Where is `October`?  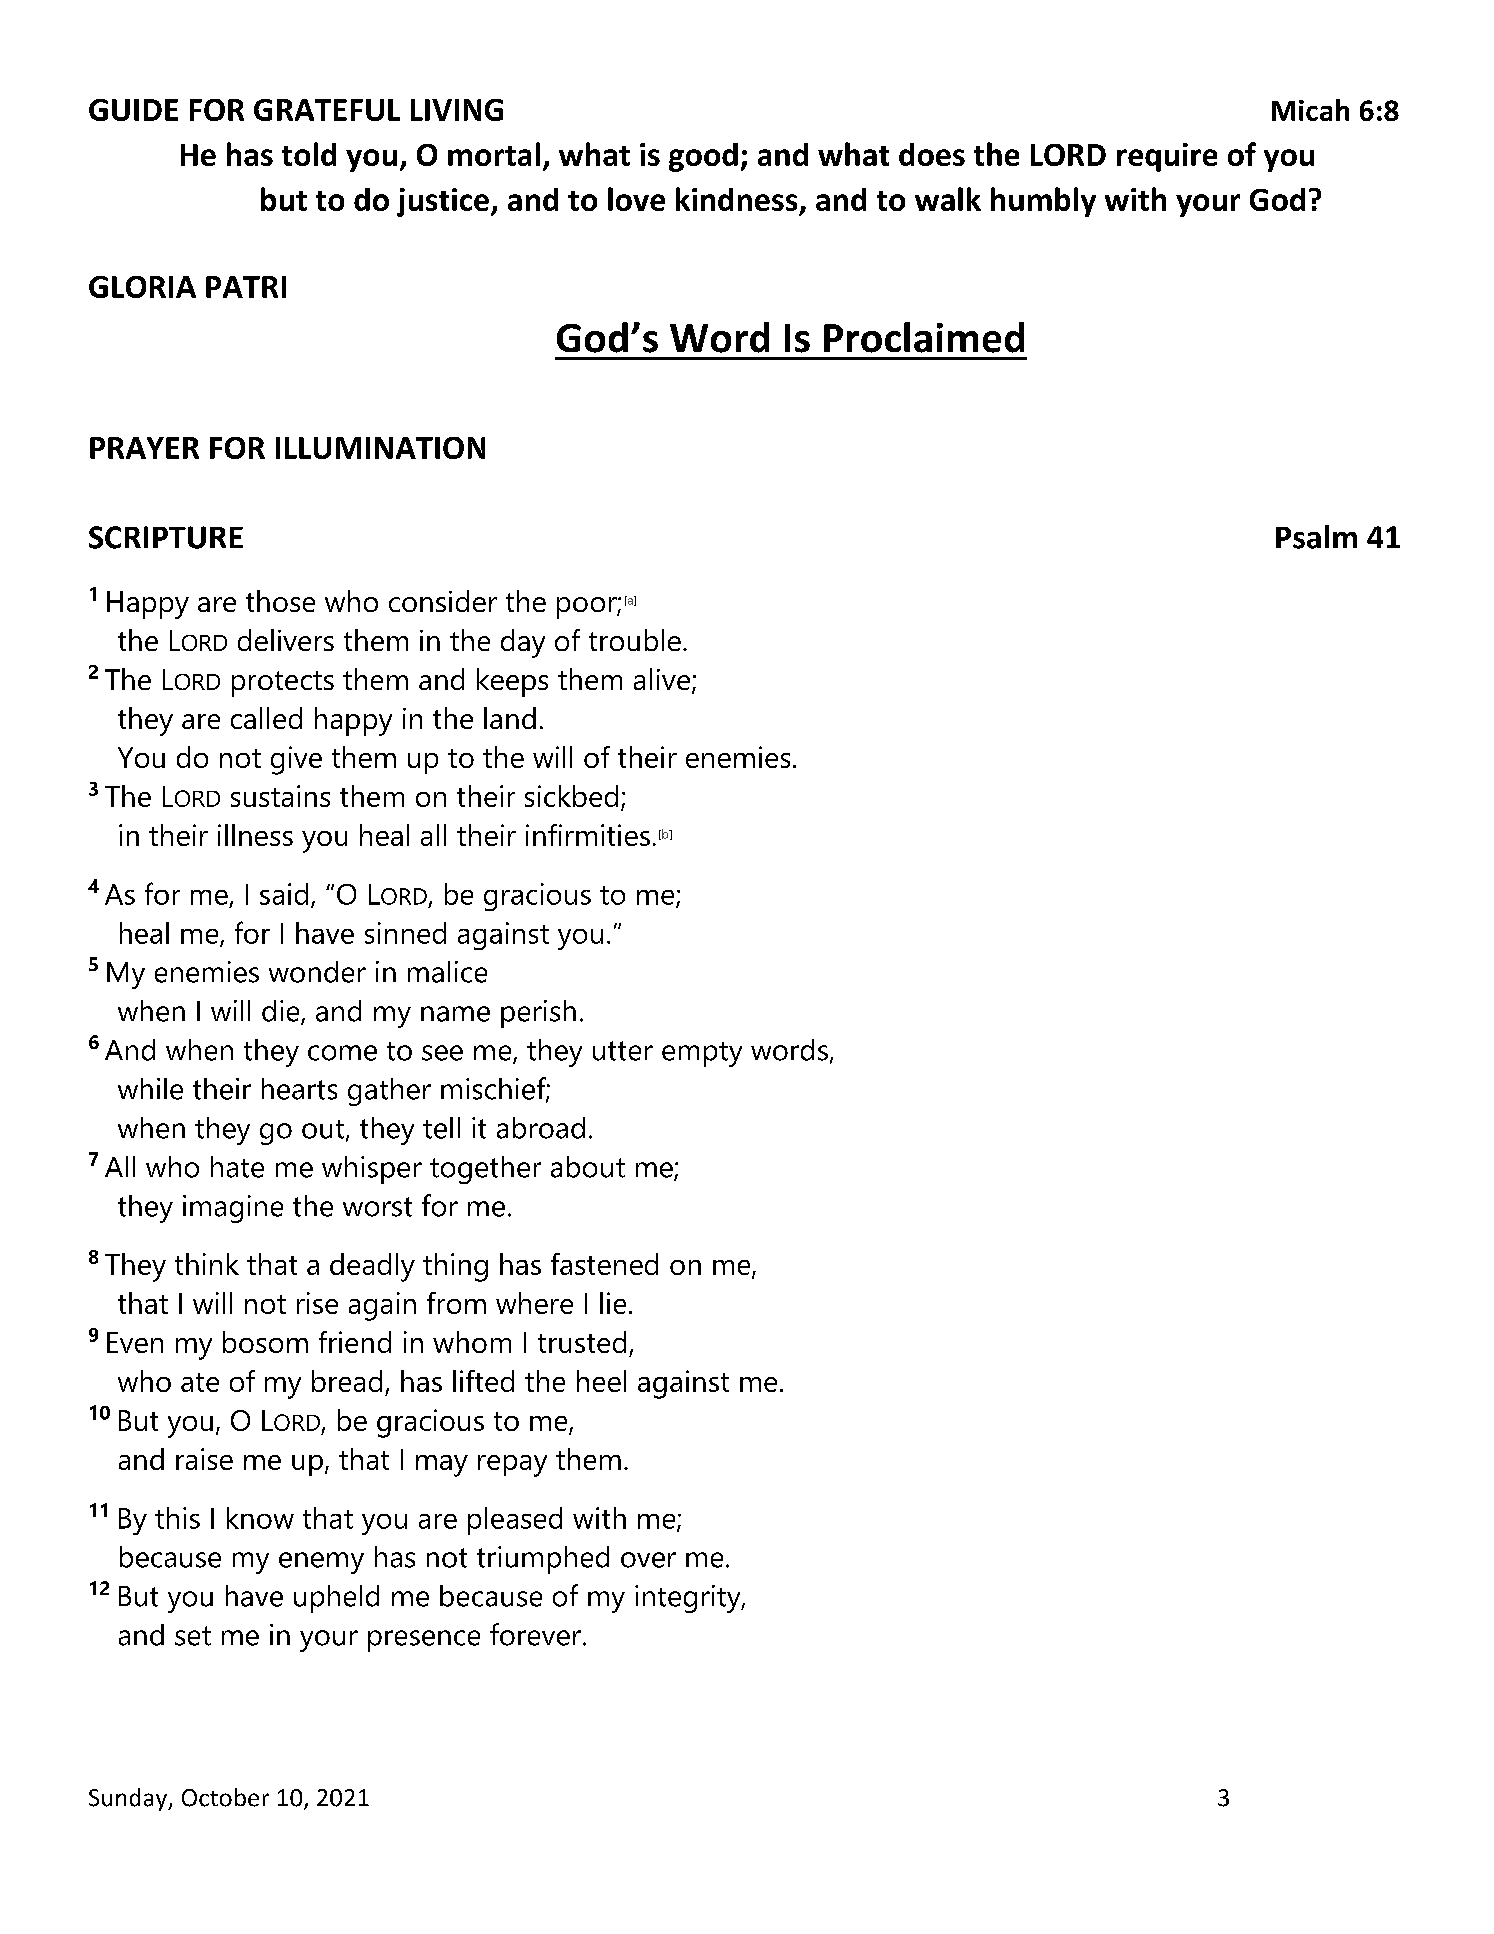
October is located at coordinates (225, 1797).
